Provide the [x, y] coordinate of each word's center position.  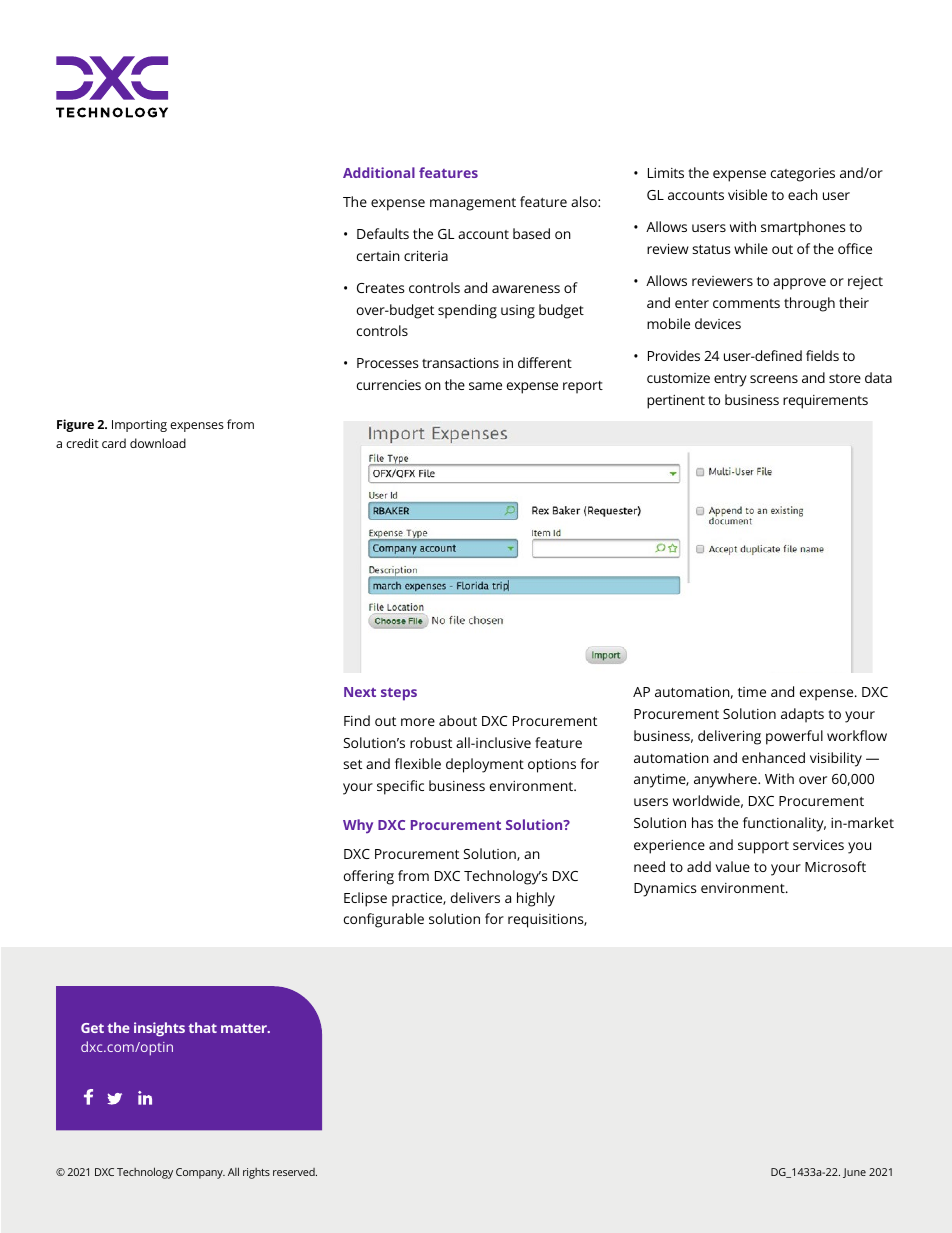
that [202, 1027]
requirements [825, 402]
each [803, 194]
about [458, 720]
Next [360, 692]
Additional [379, 172]
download [158, 443]
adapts [802, 715]
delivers [475, 897]
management [473, 204]
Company [200, 1173]
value [732, 866]
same [485, 386]
